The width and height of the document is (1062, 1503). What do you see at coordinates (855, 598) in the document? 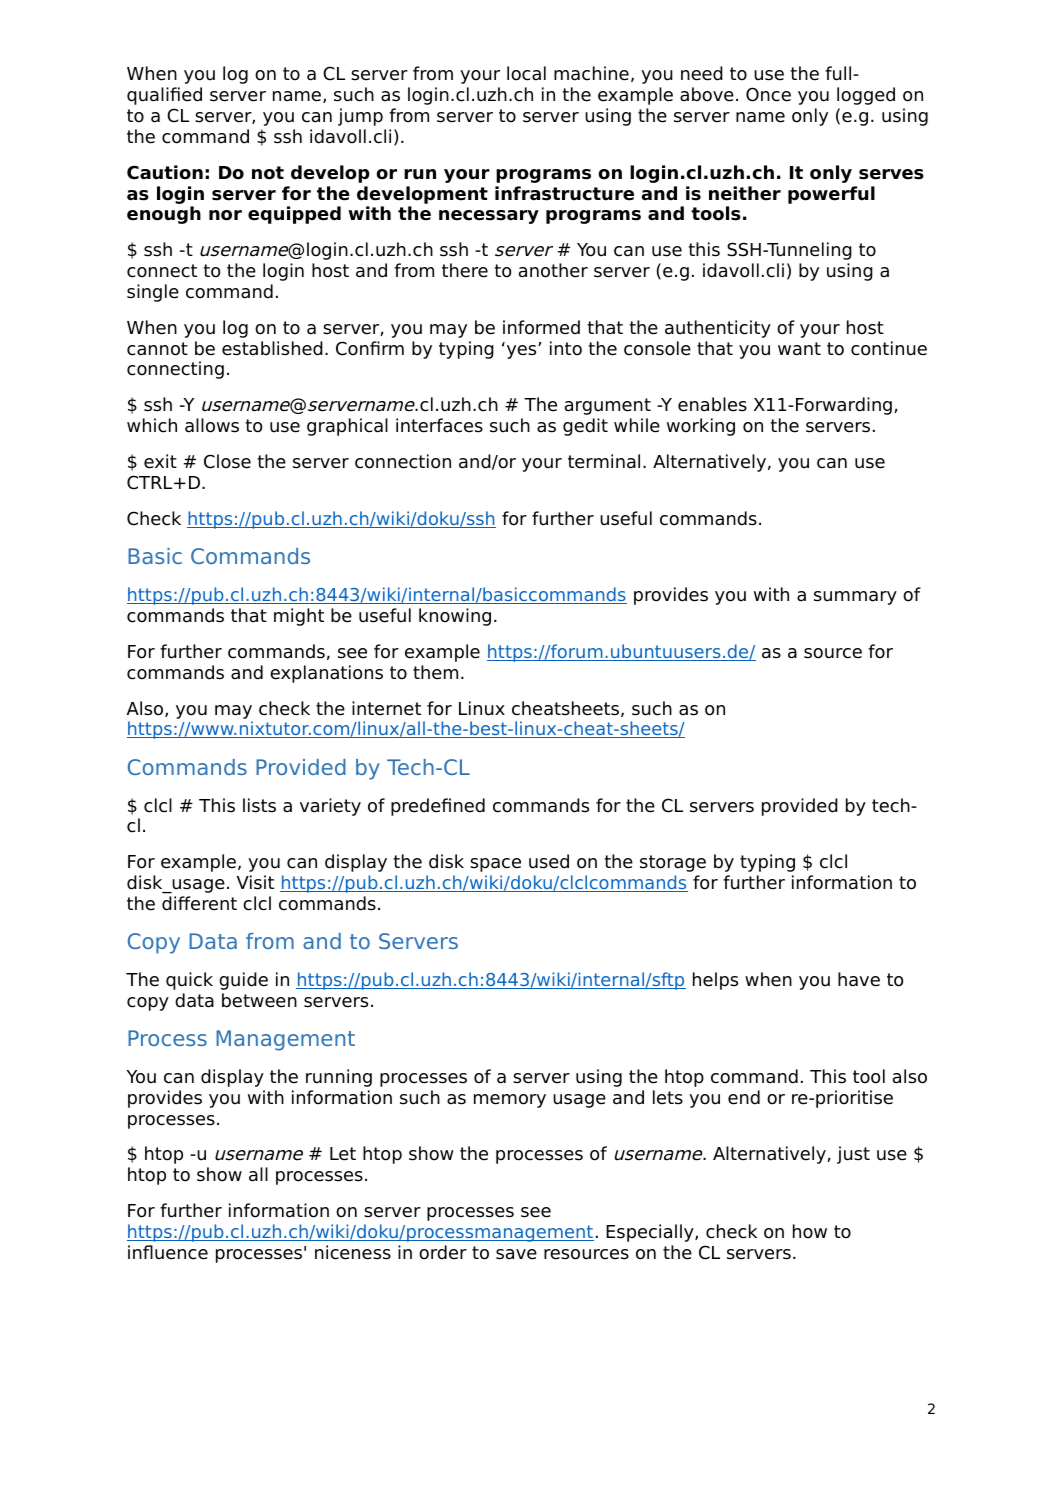
I see `summary` at bounding box center [855, 598].
